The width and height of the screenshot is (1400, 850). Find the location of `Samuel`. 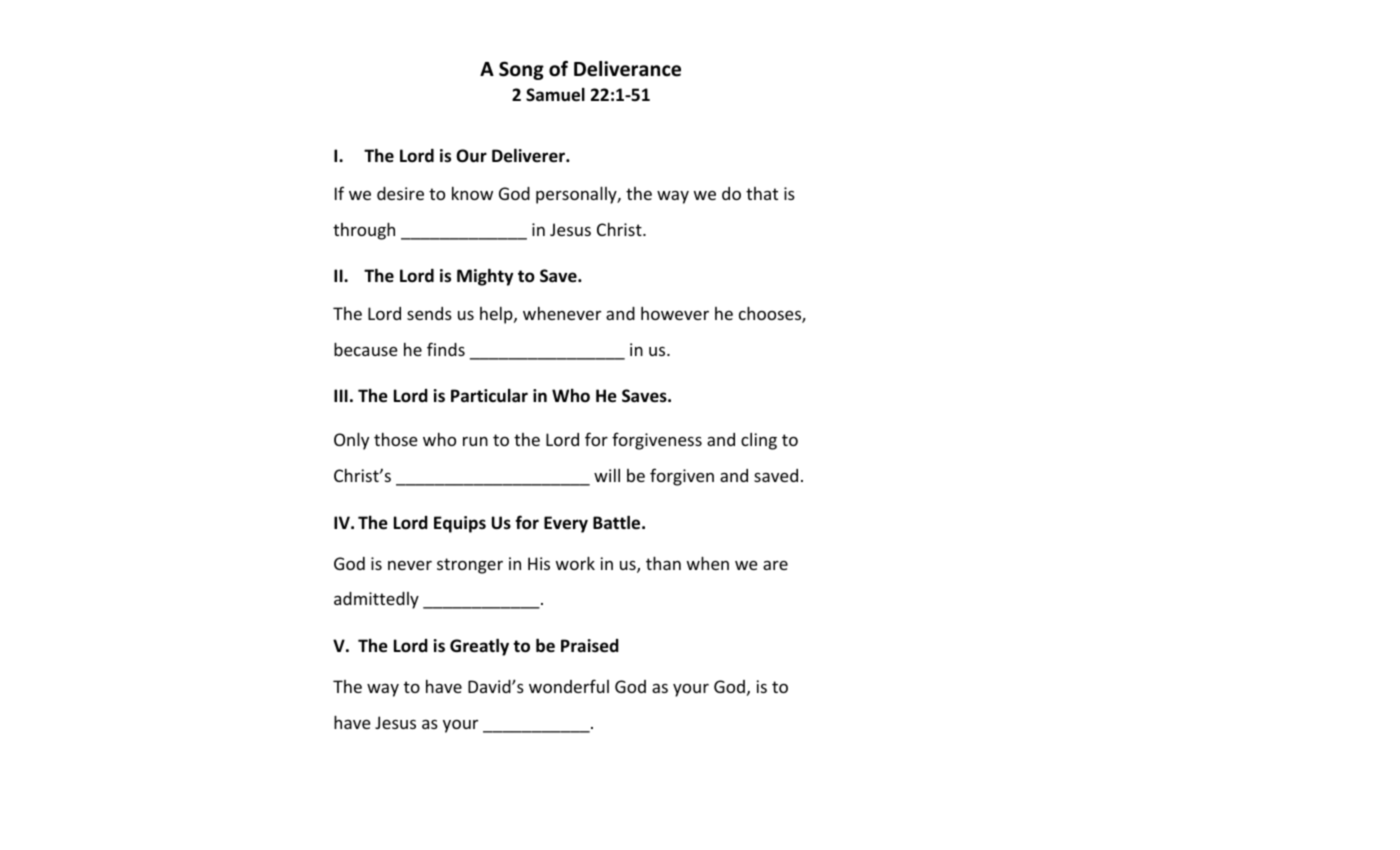

Samuel is located at coordinates (555, 95).
